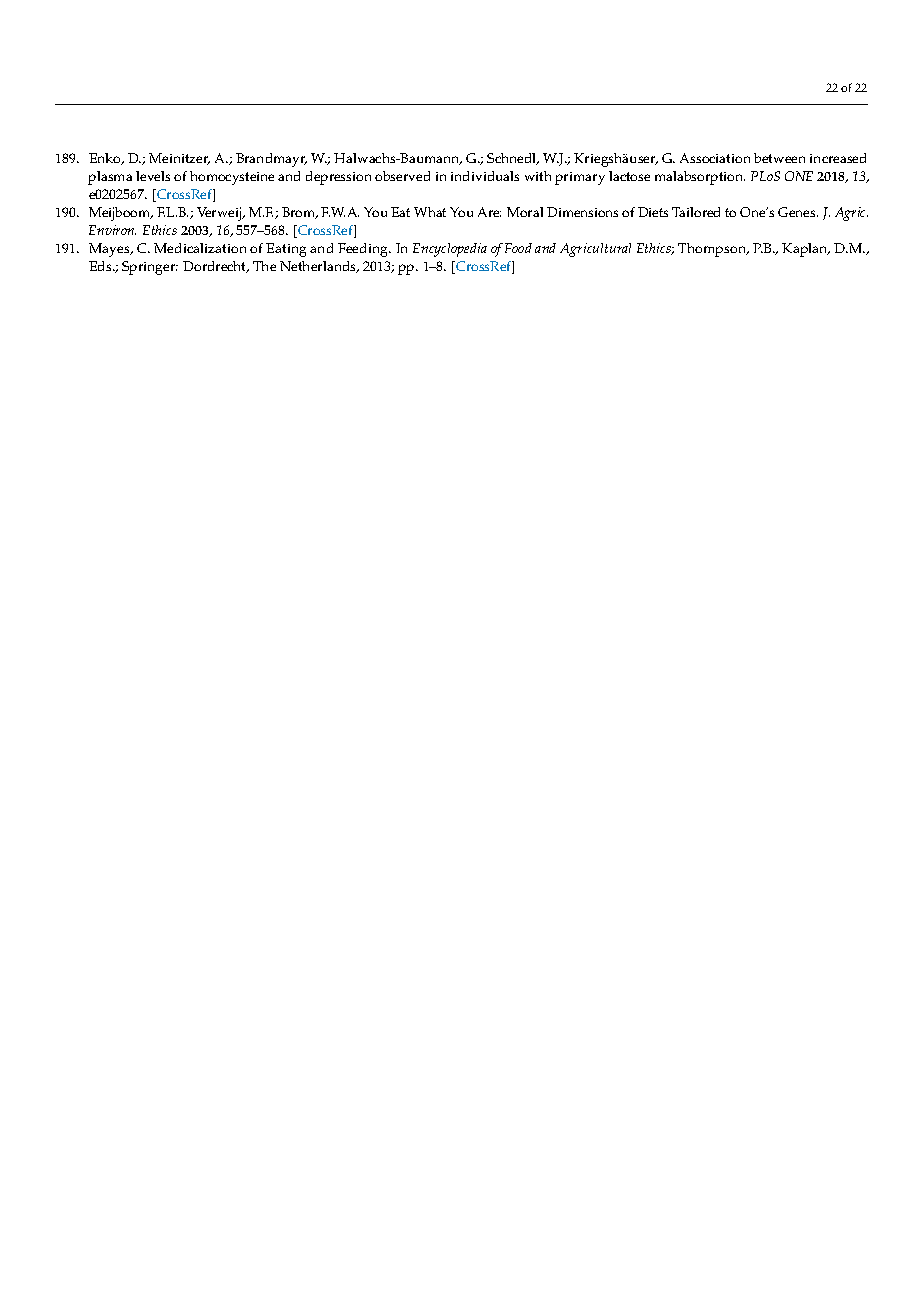 This screenshot has height=1308, width=924. Describe the element at coordinates (319, 267) in the screenshot. I see `Netherlands` at that location.
